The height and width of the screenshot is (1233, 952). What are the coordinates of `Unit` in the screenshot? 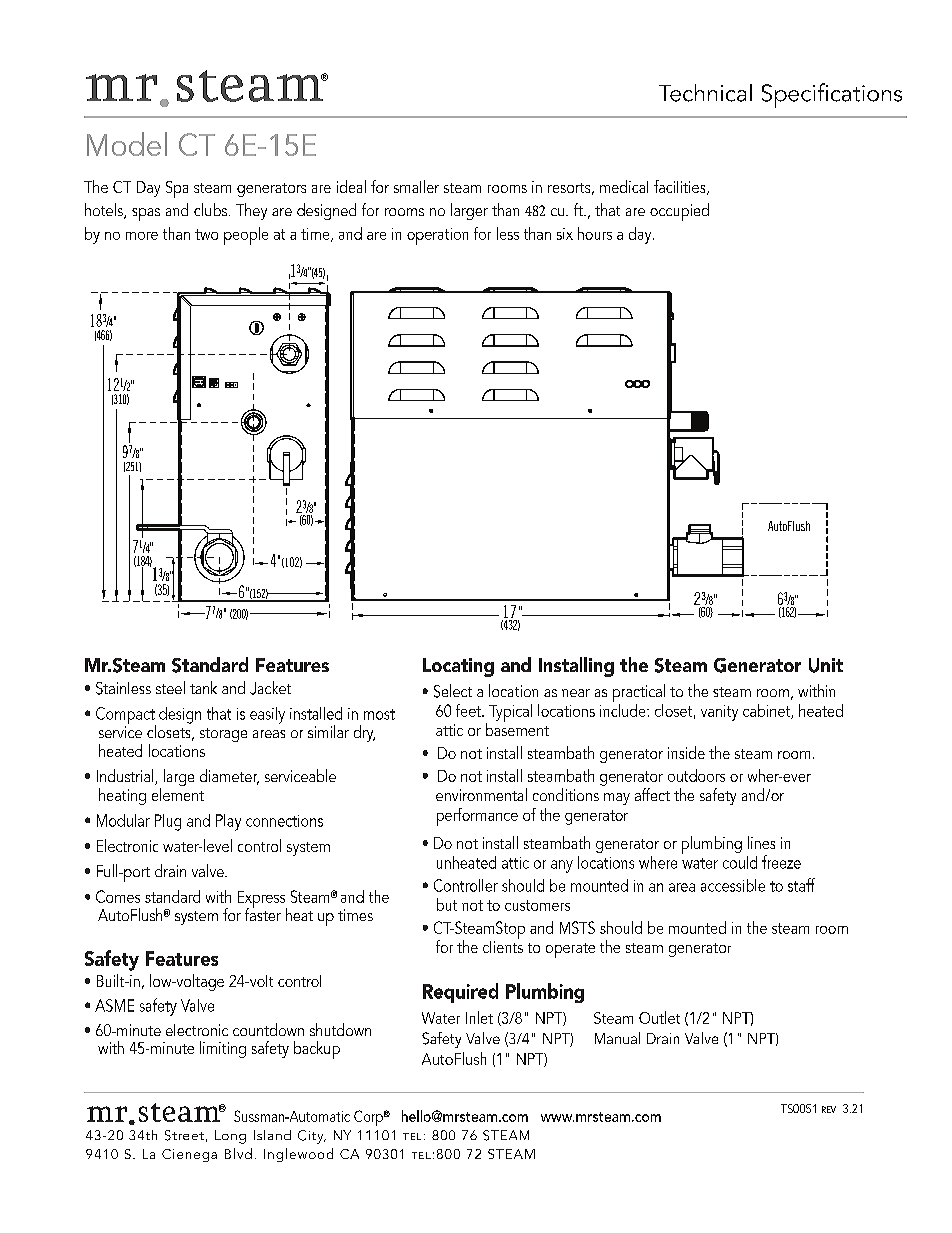 It's located at (826, 665).
